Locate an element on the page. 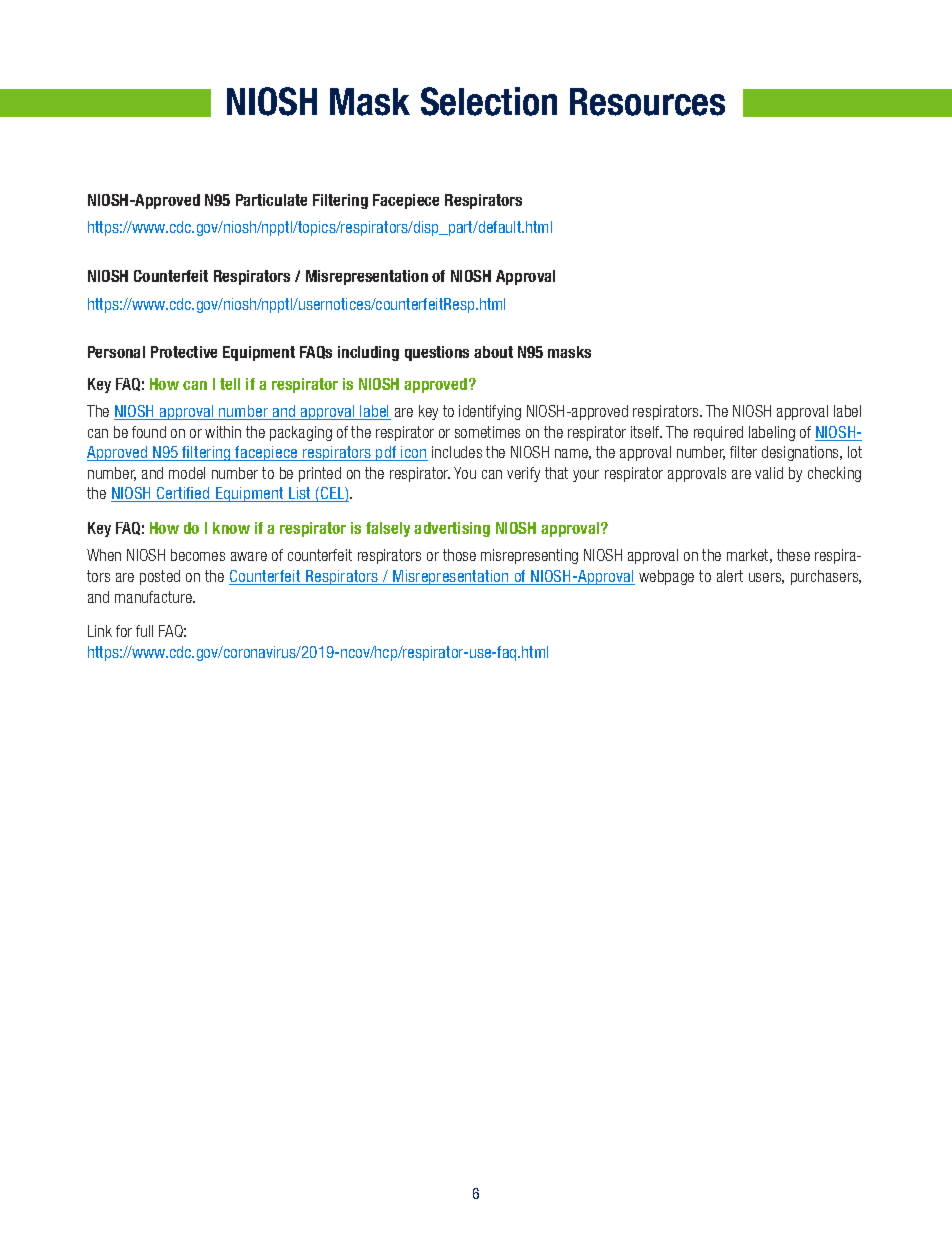 This page has height=1233, width=952. Selection is located at coordinates (489, 101).
